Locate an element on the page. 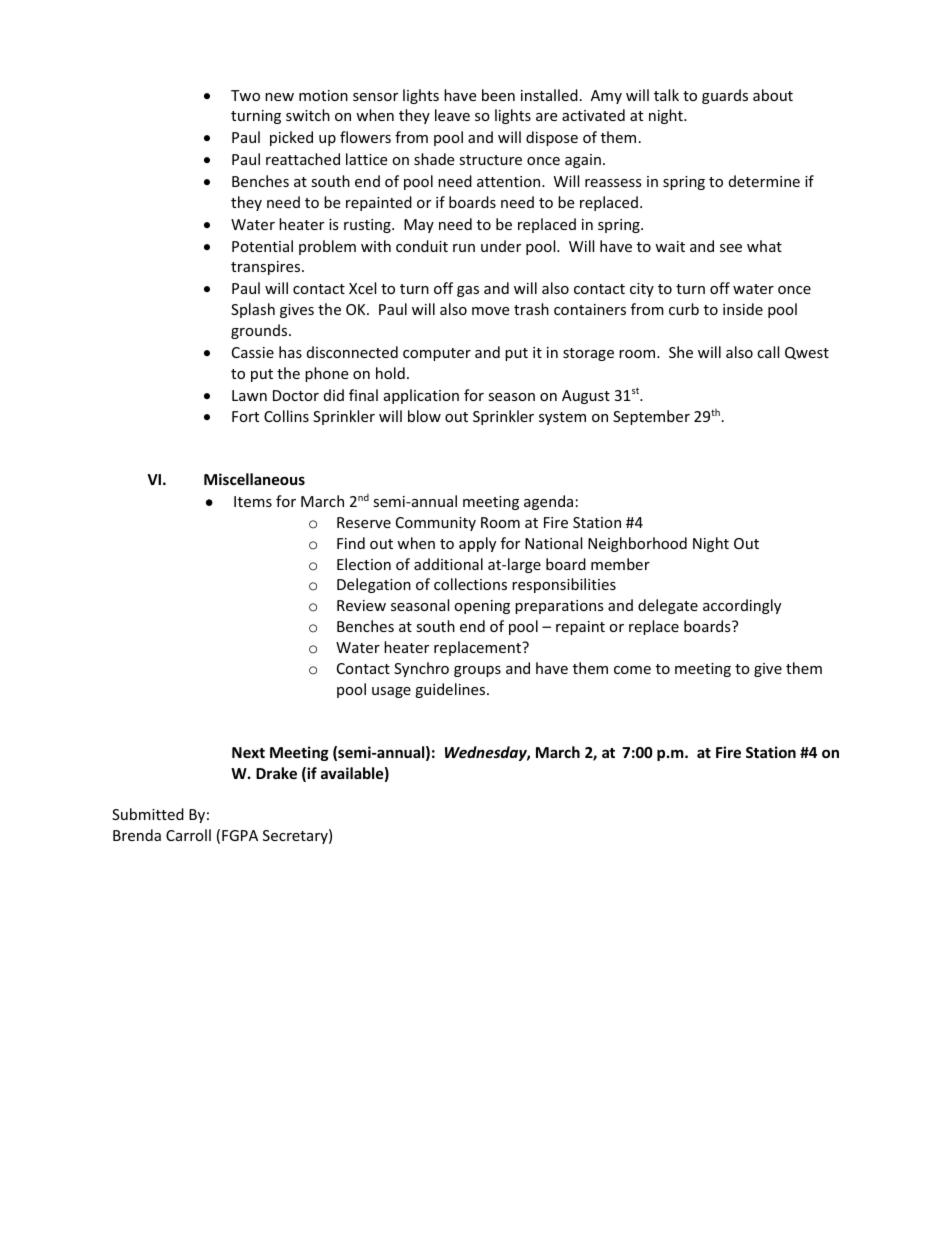 This document has height=1233, width=952. leave is located at coordinates (452, 115).
